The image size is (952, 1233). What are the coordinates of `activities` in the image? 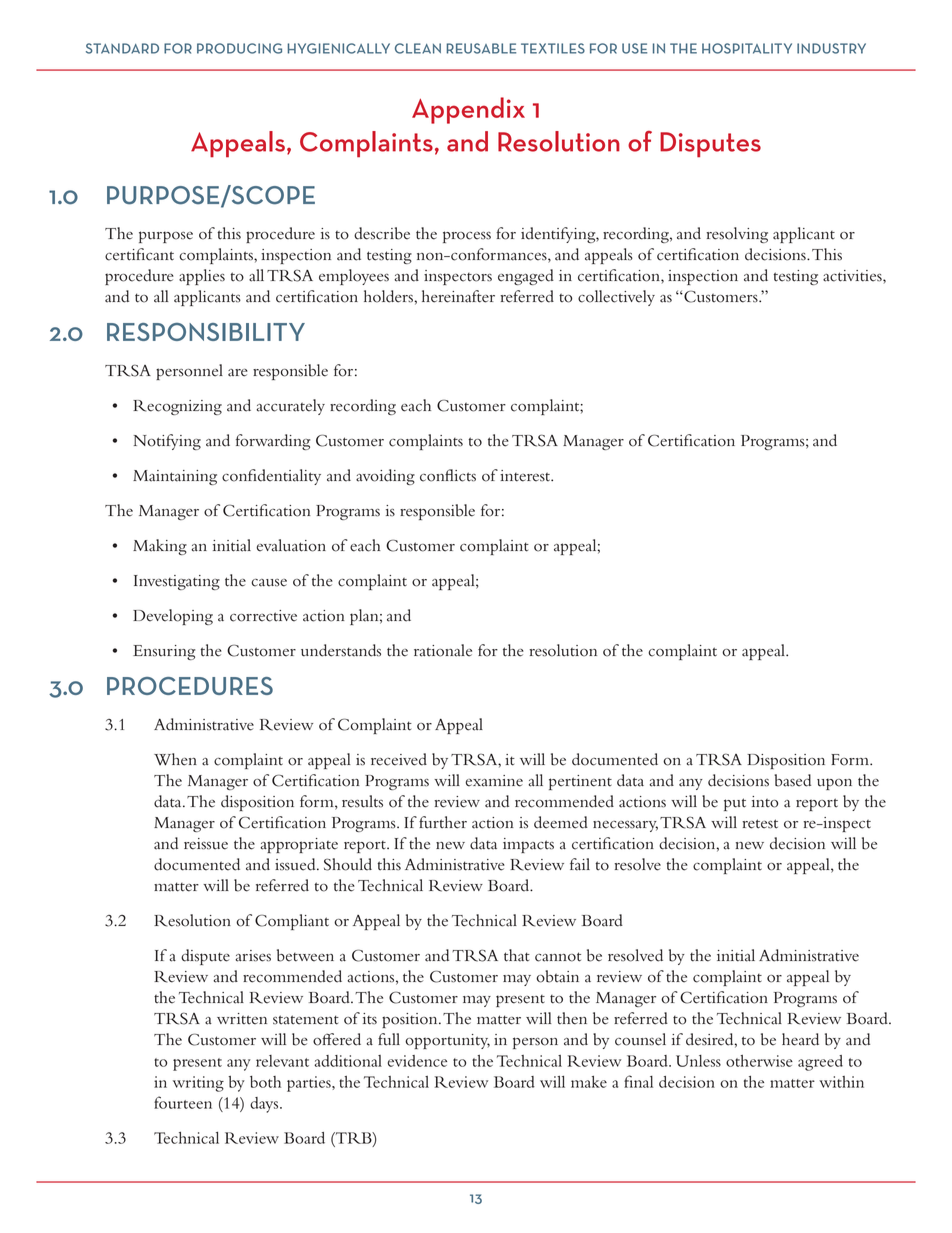 It's located at (853, 276).
